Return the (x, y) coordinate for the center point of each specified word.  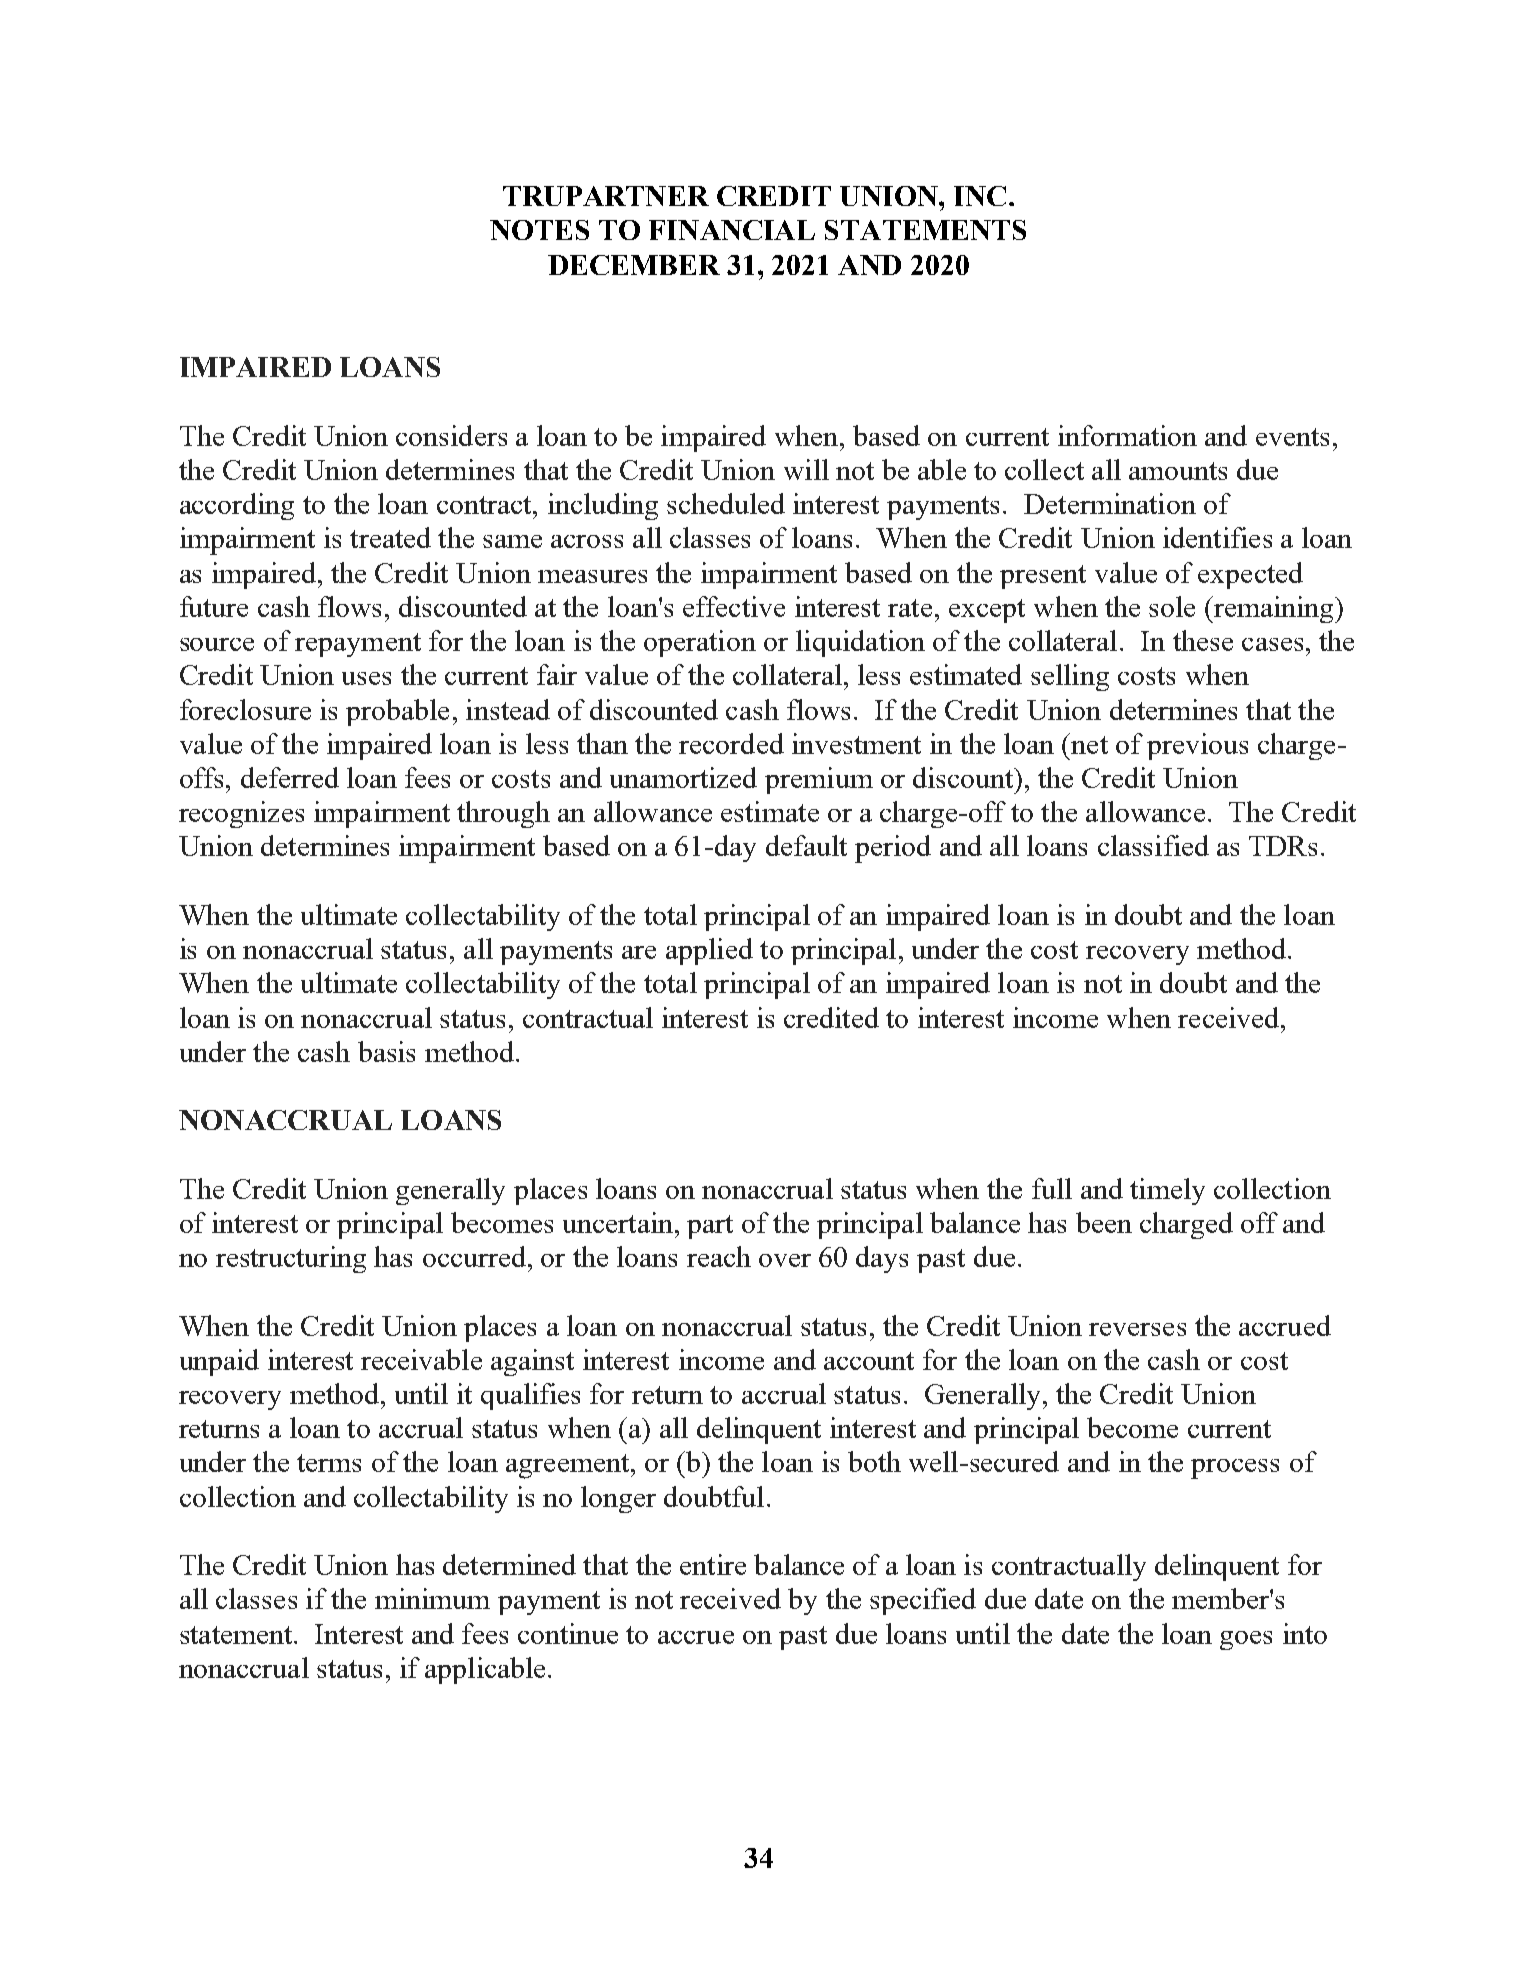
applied (709, 951)
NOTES (539, 230)
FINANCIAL (732, 230)
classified (1153, 845)
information (1127, 435)
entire (713, 1564)
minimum (432, 1598)
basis (386, 1051)
